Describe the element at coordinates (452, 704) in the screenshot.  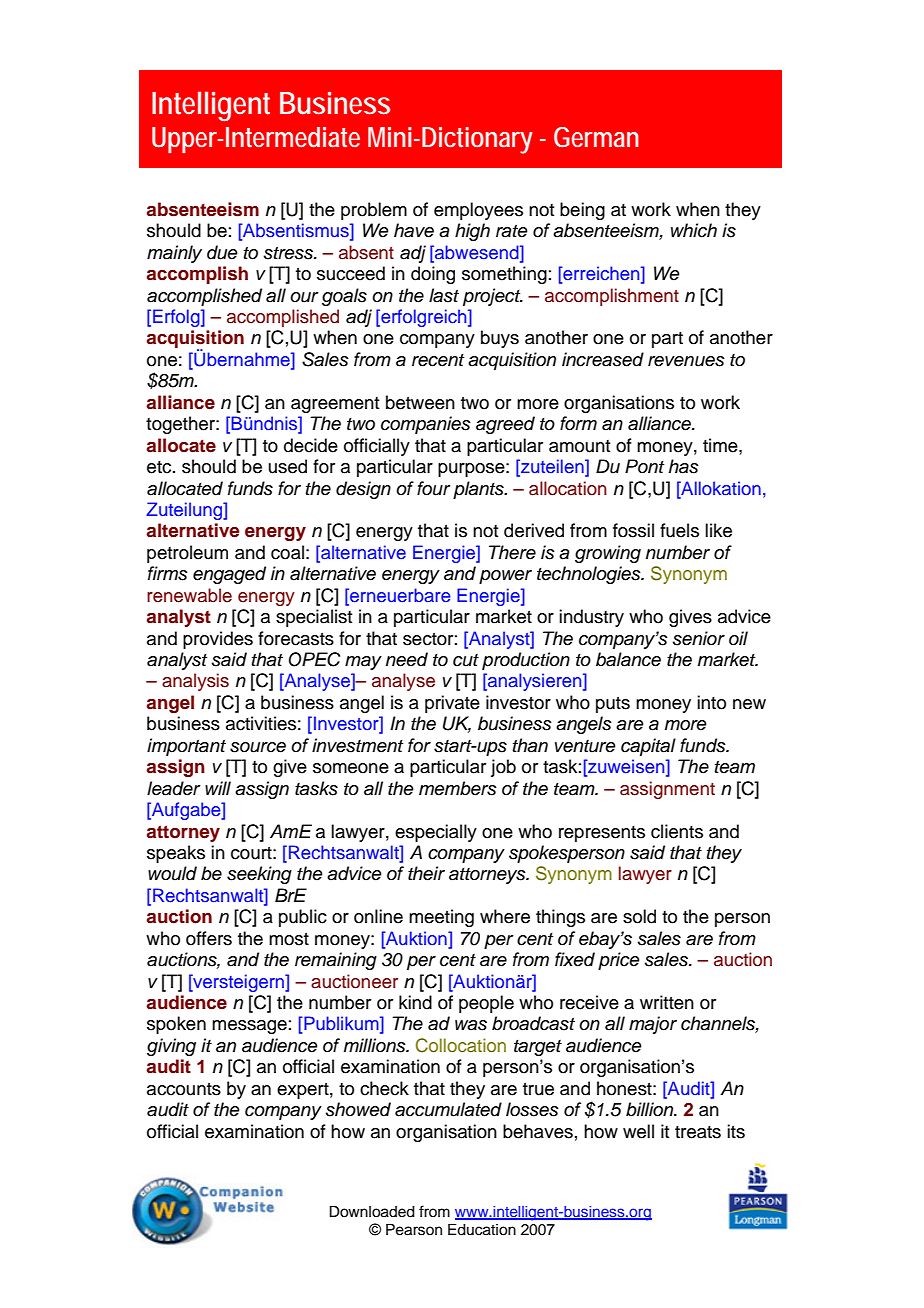
I see `private` at that location.
